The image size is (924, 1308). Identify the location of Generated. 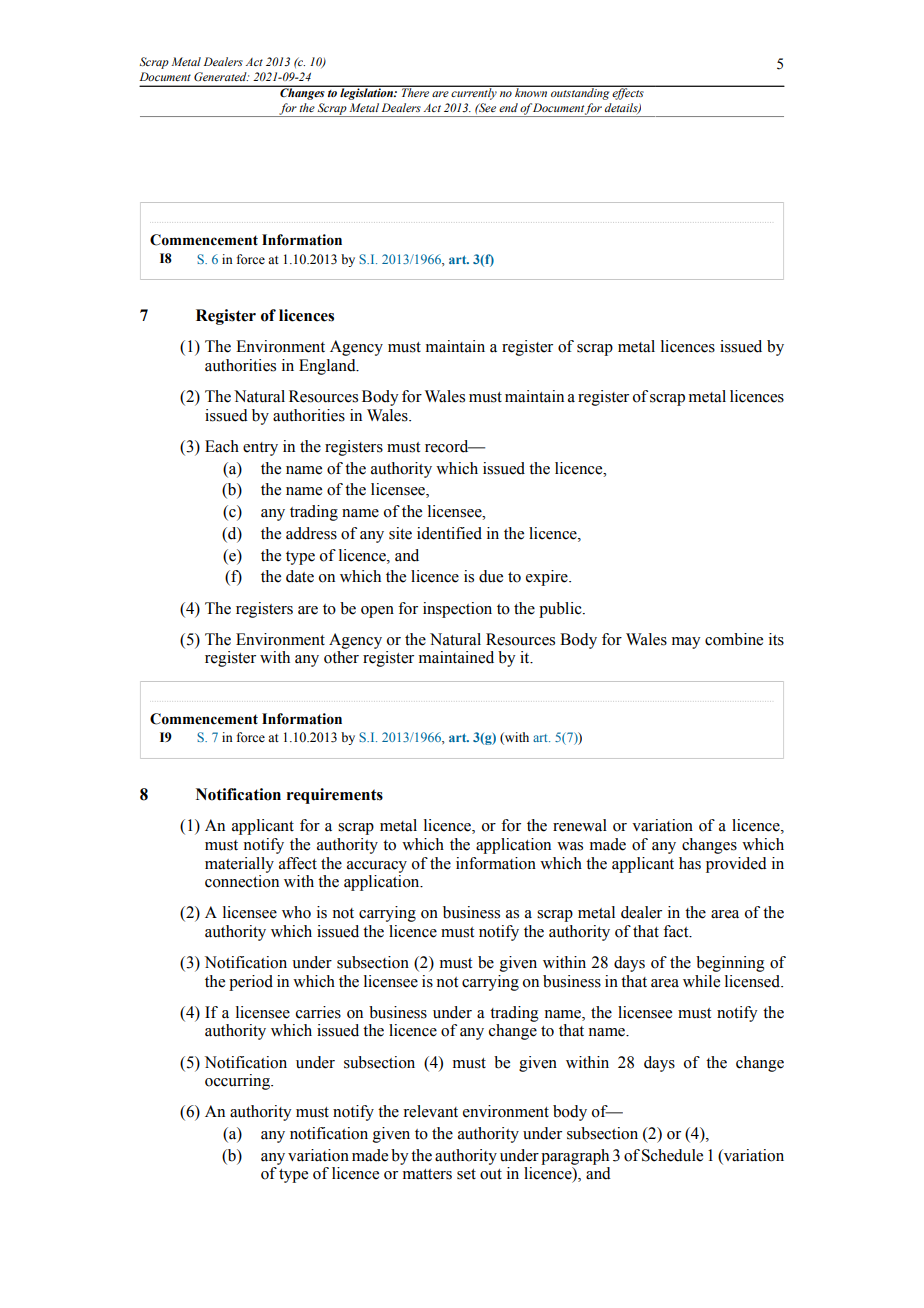
(221, 76).
